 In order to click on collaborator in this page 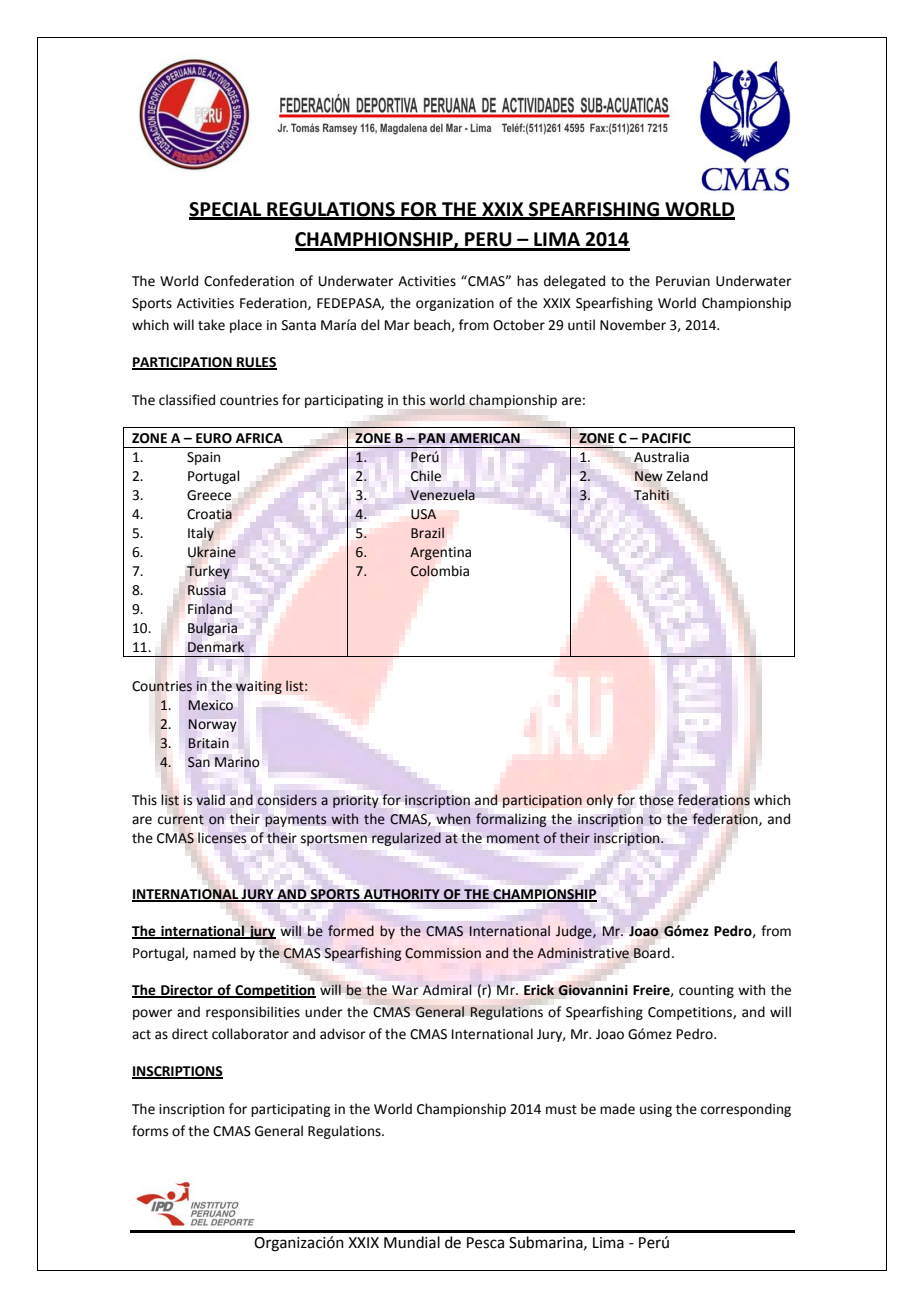, I will do `click(250, 1034)`.
